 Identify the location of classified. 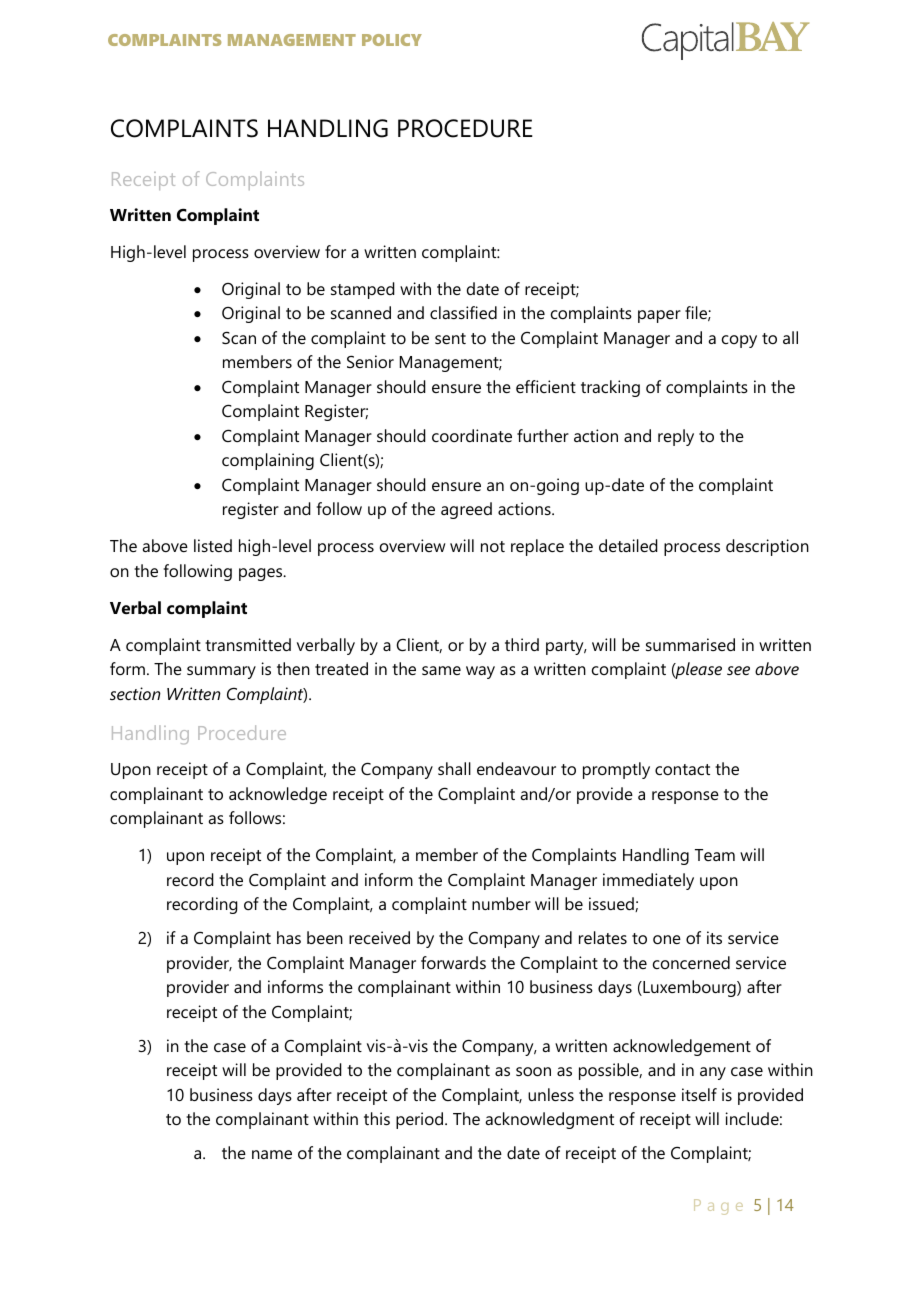
(463, 312).
